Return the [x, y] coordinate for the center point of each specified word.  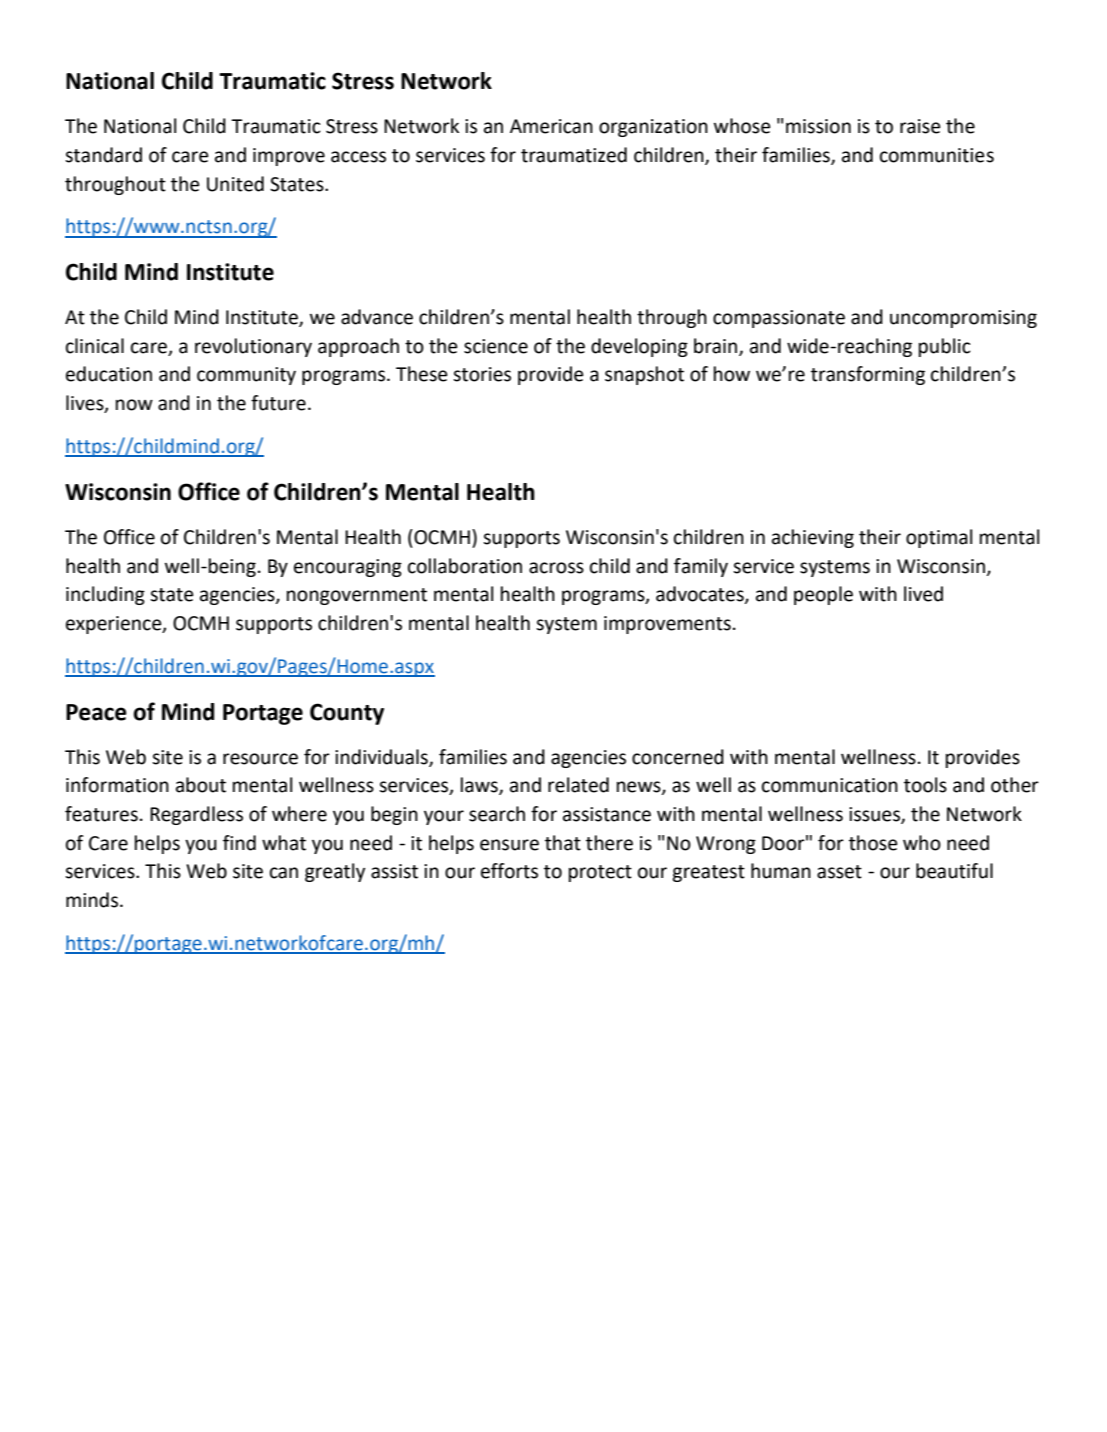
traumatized [574, 155]
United [235, 184]
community [246, 376]
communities [937, 155]
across [556, 568]
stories [482, 374]
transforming [868, 375]
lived [923, 594]
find [239, 843]
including [105, 595]
